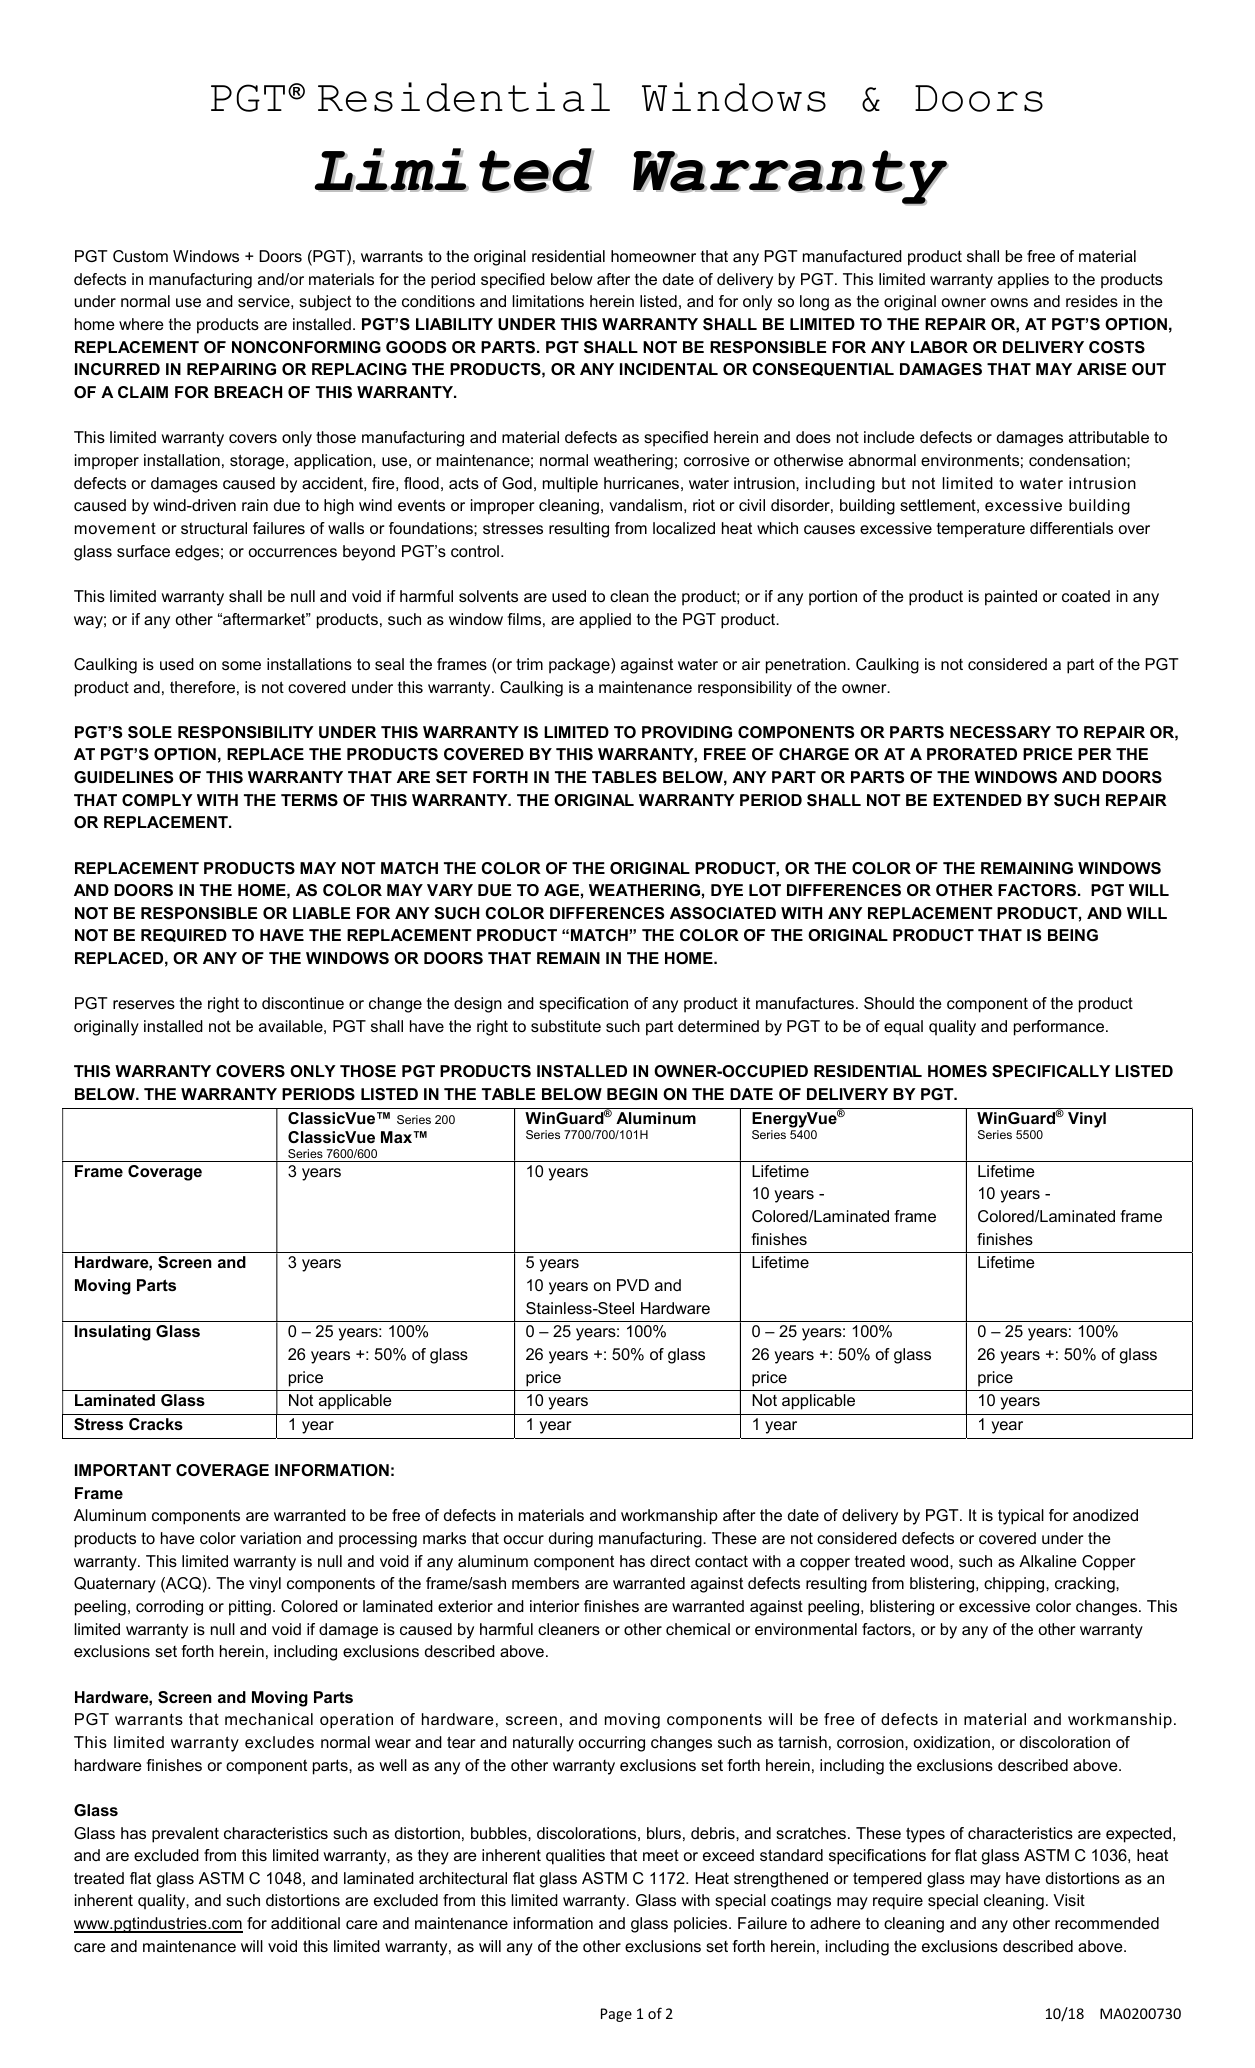 The image size is (1255, 2068). Describe the element at coordinates (270, 1538) in the screenshot. I see `variation` at that location.
